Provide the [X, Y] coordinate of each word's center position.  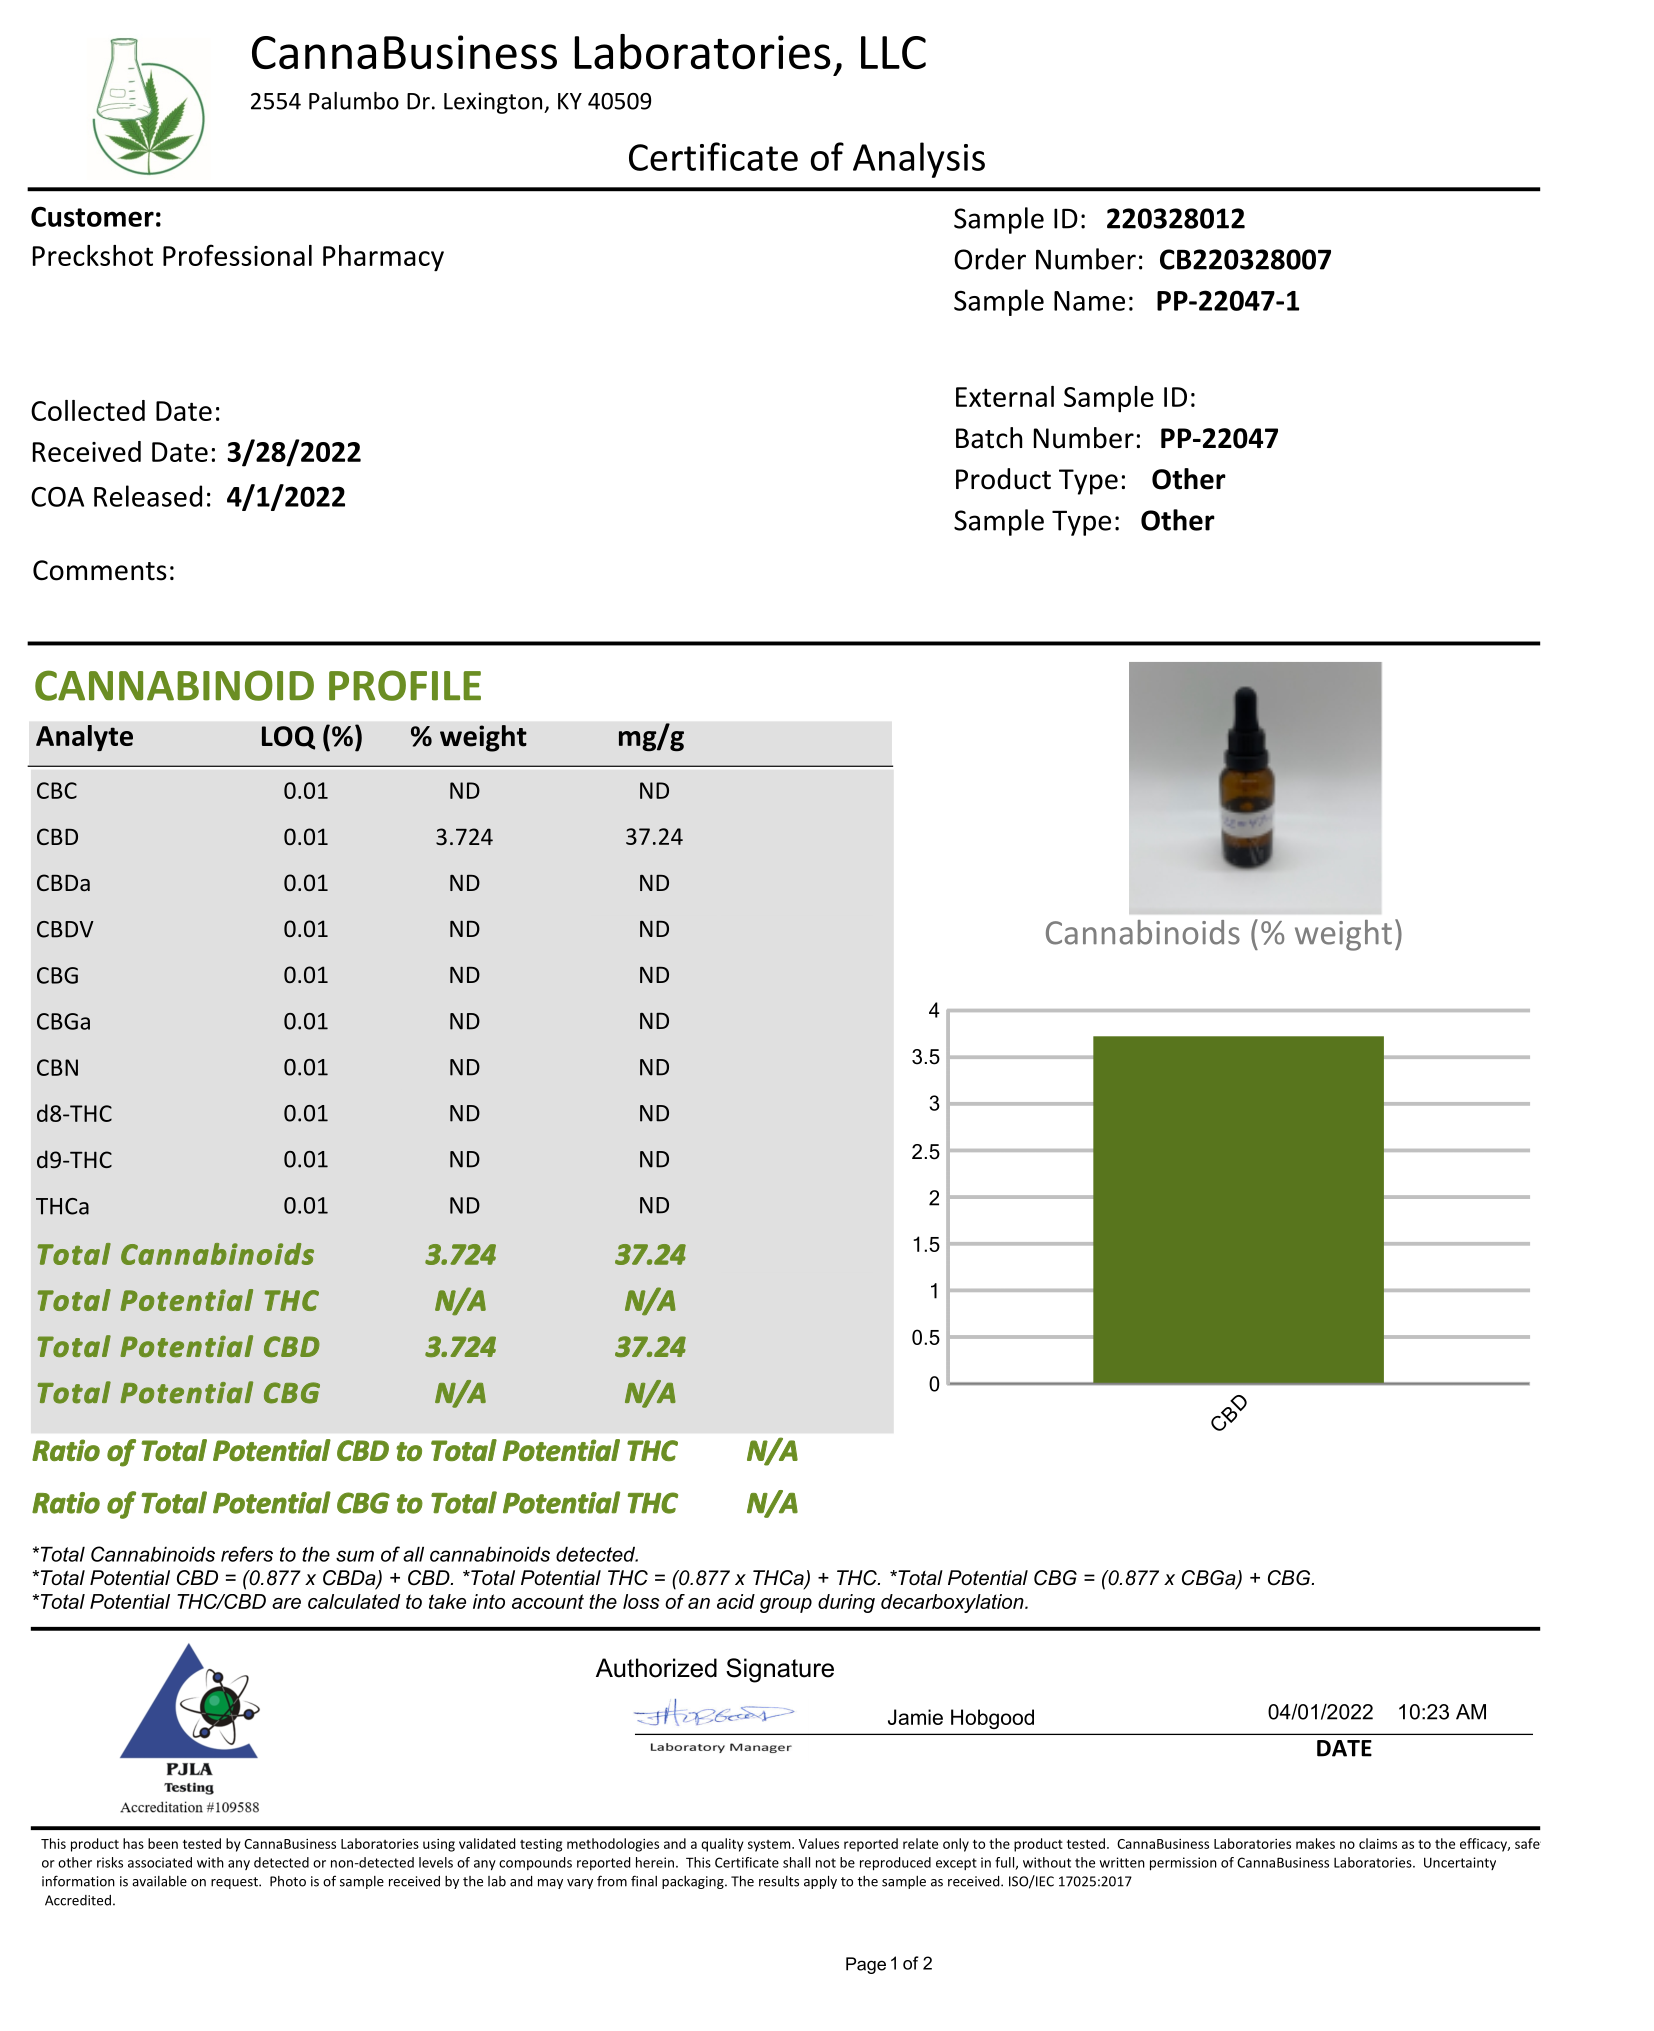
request [235, 1883]
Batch [989, 438]
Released [148, 496]
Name [1089, 301]
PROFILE [405, 685]
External [1005, 396]
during [846, 1603]
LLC [893, 52]
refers [247, 1554]
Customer [92, 216]
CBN [57, 1067]
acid [736, 1601]
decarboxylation [953, 1603]
